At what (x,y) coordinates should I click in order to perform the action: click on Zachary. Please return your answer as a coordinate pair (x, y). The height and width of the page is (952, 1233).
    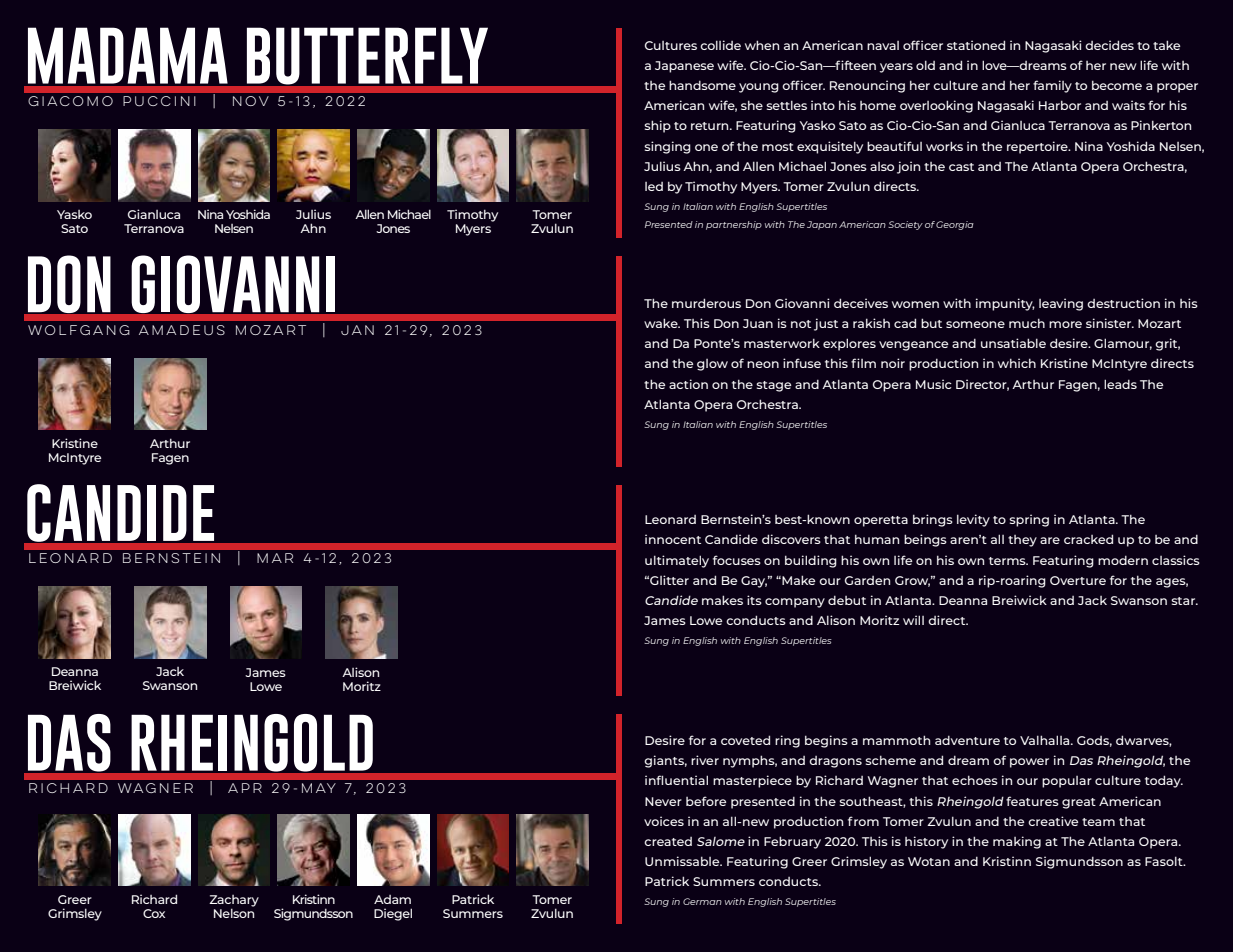
    Looking at the image, I should click on (234, 902).
